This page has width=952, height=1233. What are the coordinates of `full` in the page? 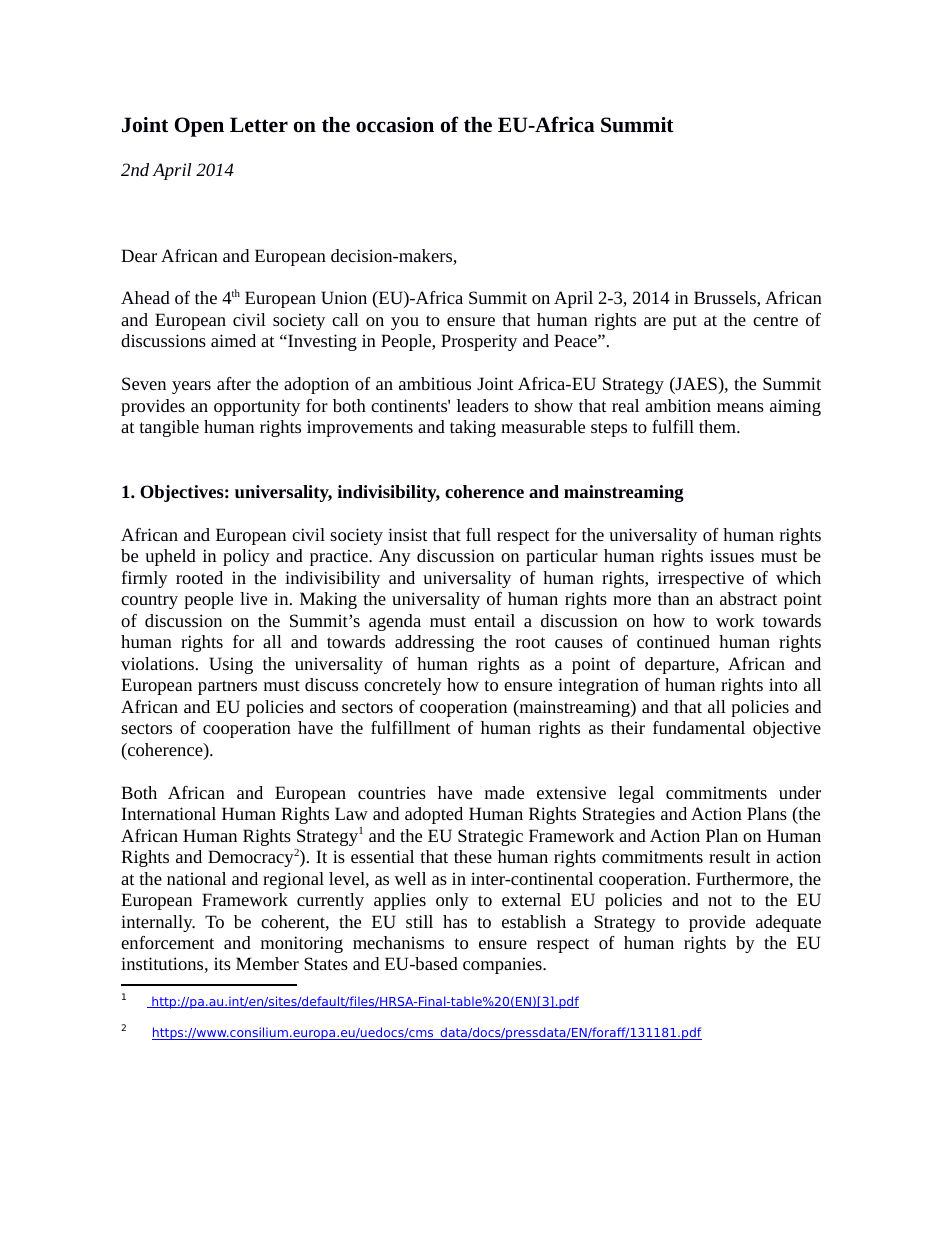 It's located at (478, 534).
